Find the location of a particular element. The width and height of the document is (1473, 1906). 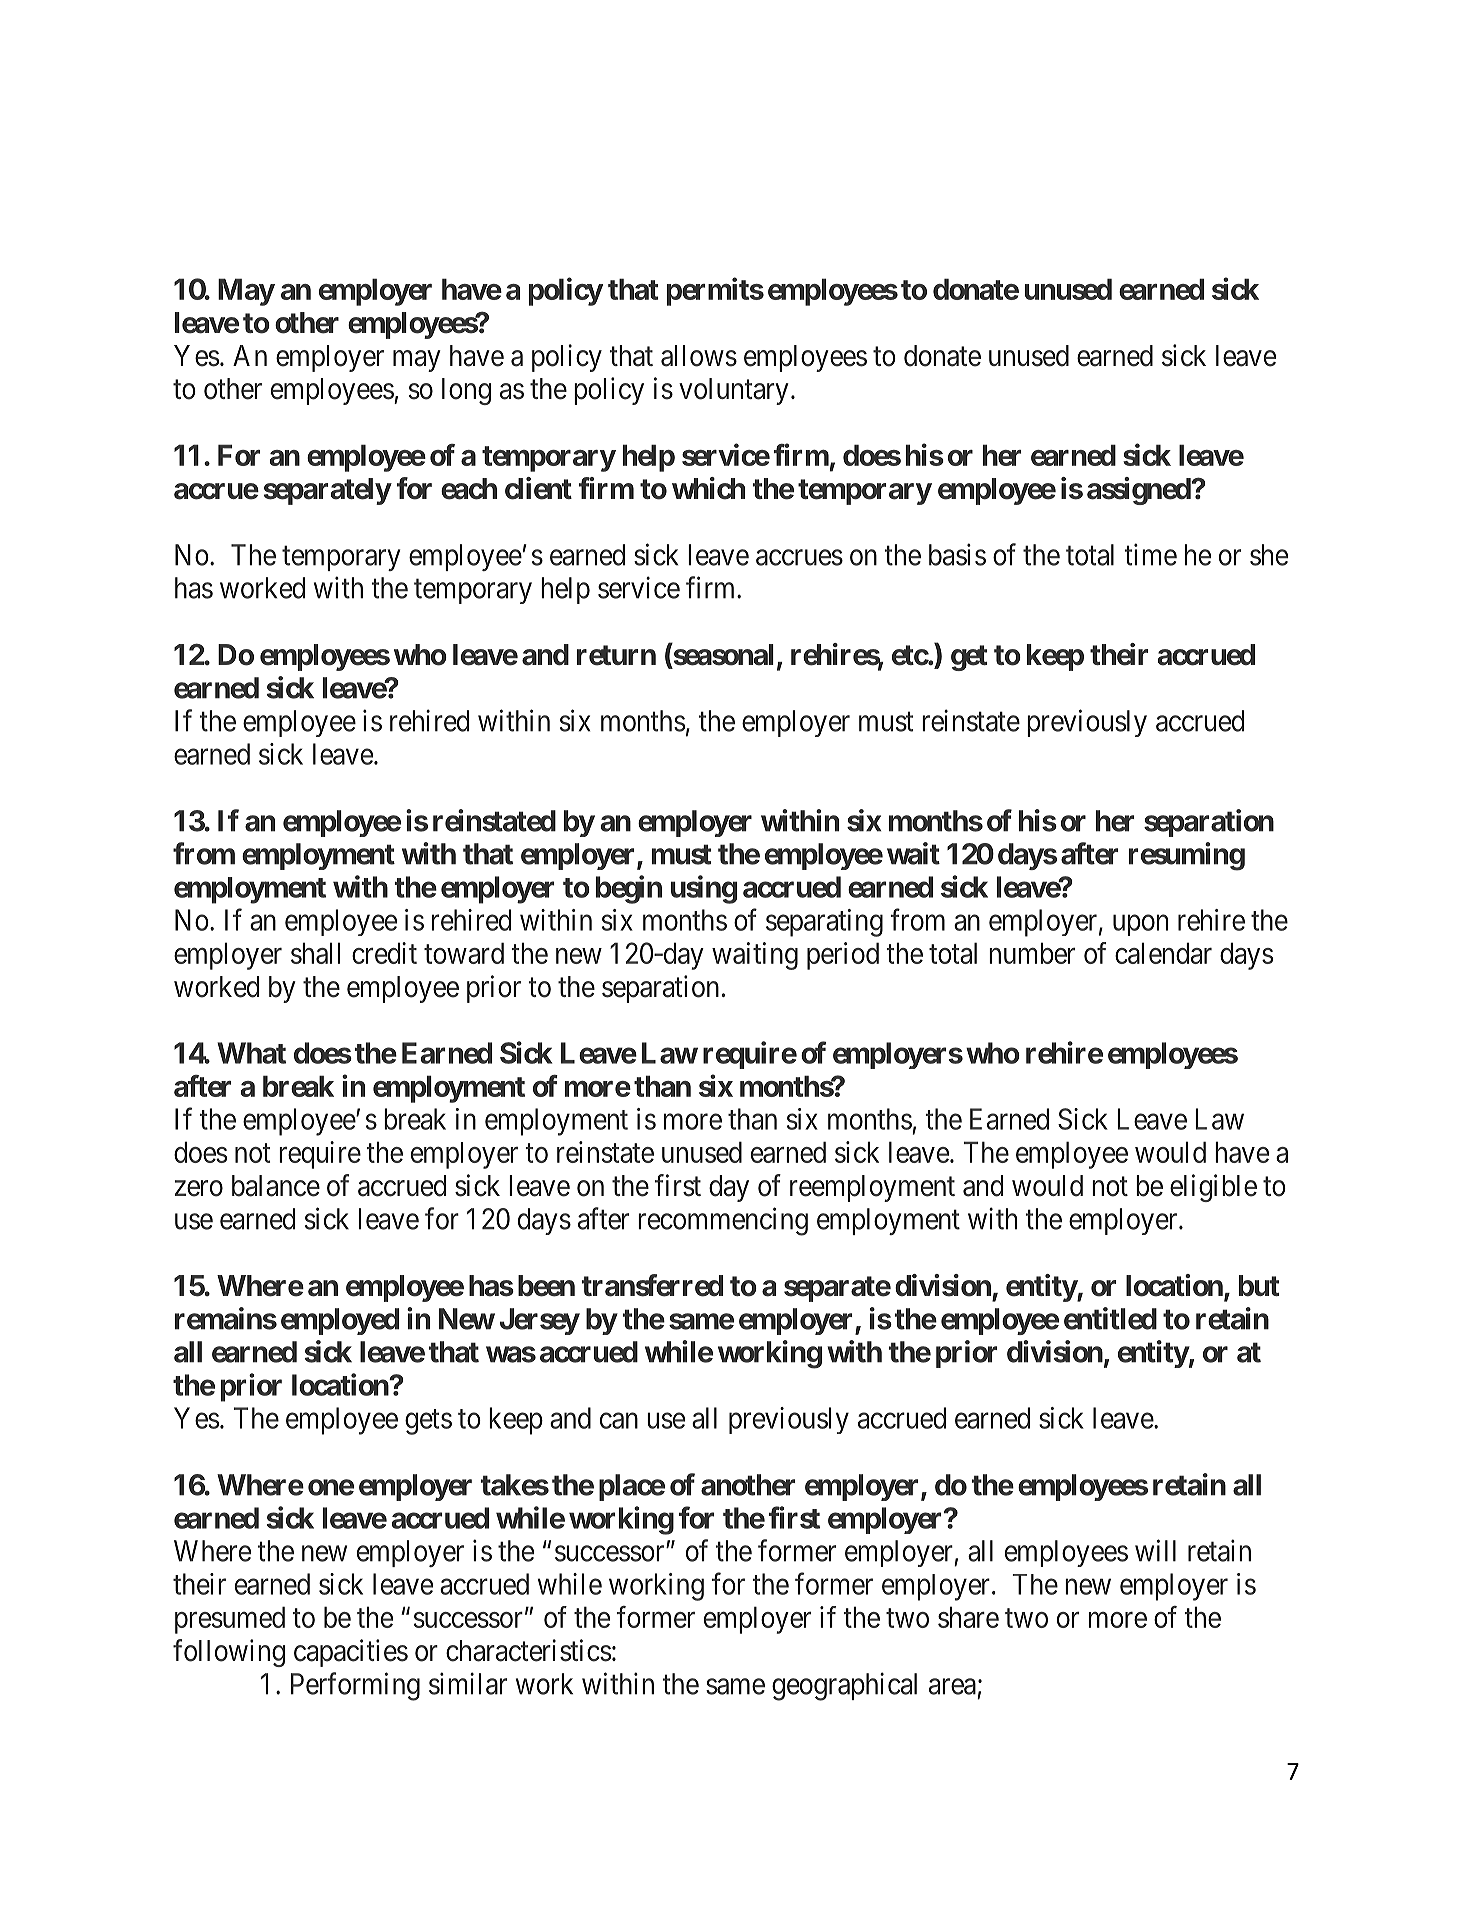

shall is located at coordinates (315, 953).
